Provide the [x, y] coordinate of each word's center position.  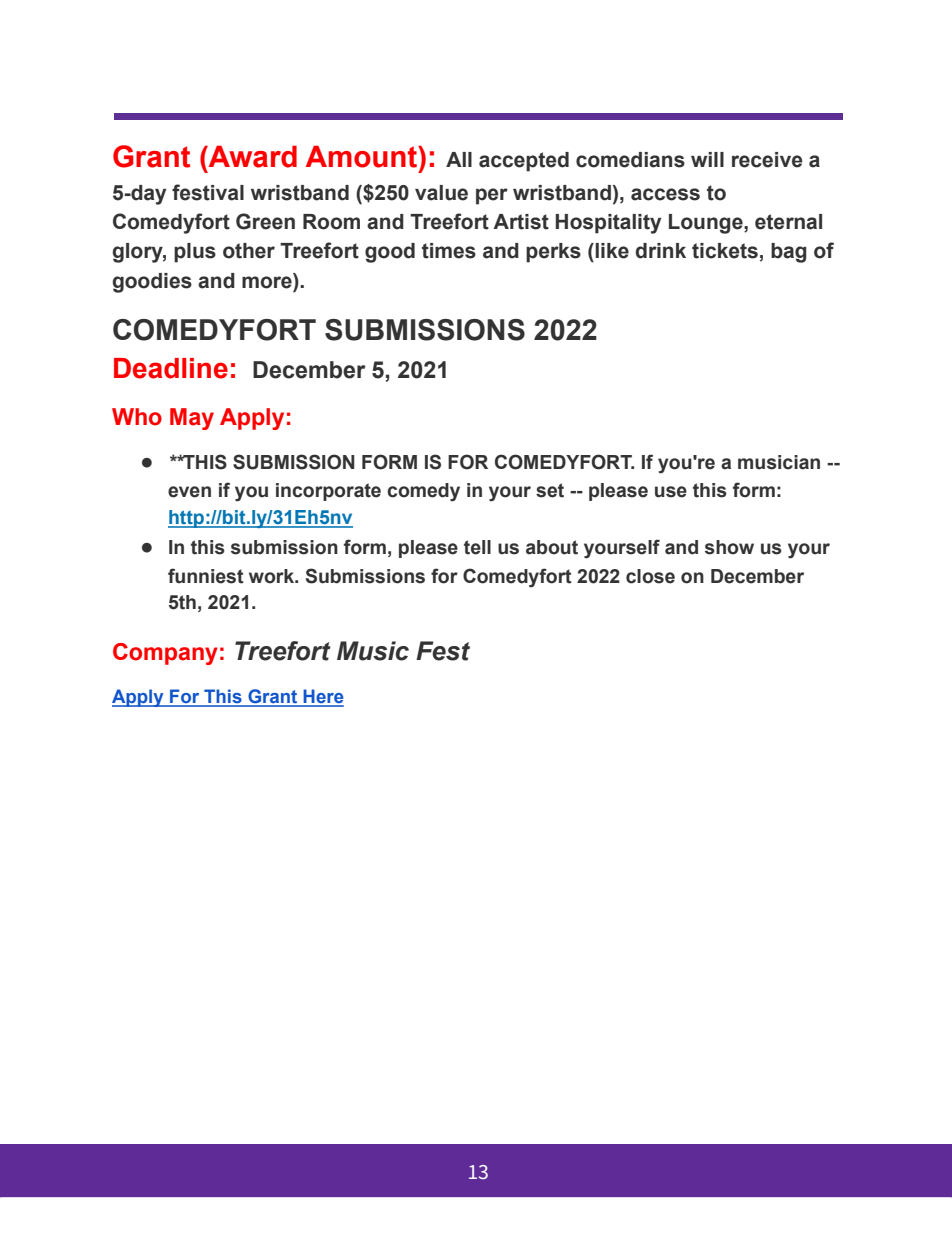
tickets [725, 251]
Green [265, 221]
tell [477, 547]
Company [165, 654]
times [449, 251]
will [707, 159]
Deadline [171, 368]
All [459, 159]
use [671, 492]
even [189, 492]
